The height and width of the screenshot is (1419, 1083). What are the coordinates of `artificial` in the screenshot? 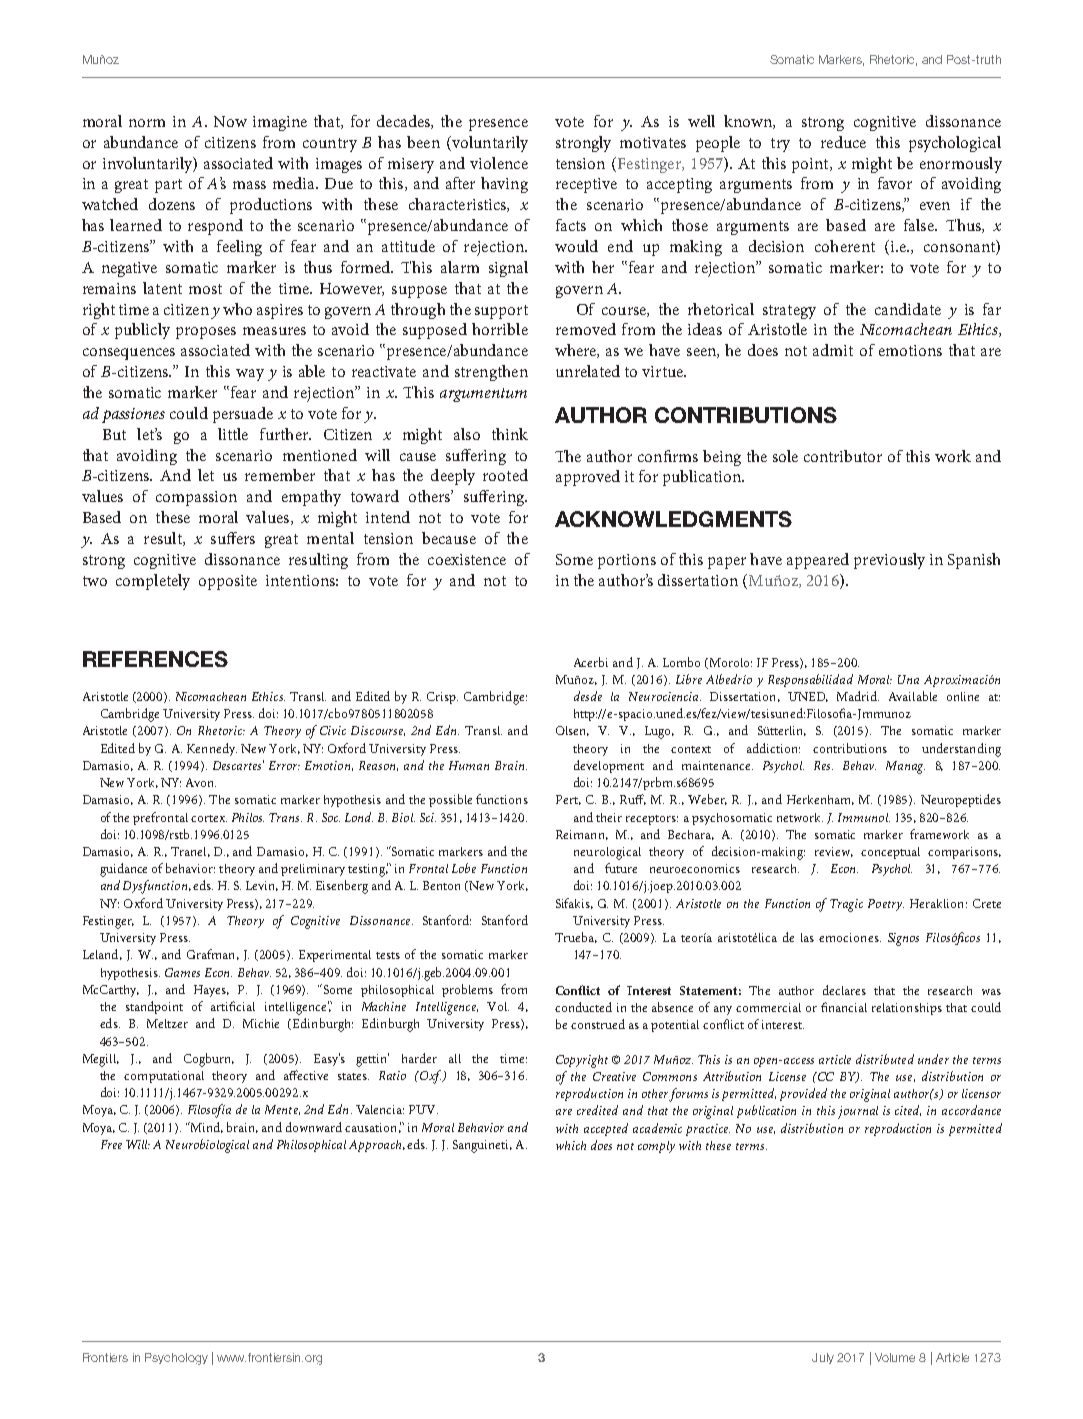 It's located at (233, 1006).
